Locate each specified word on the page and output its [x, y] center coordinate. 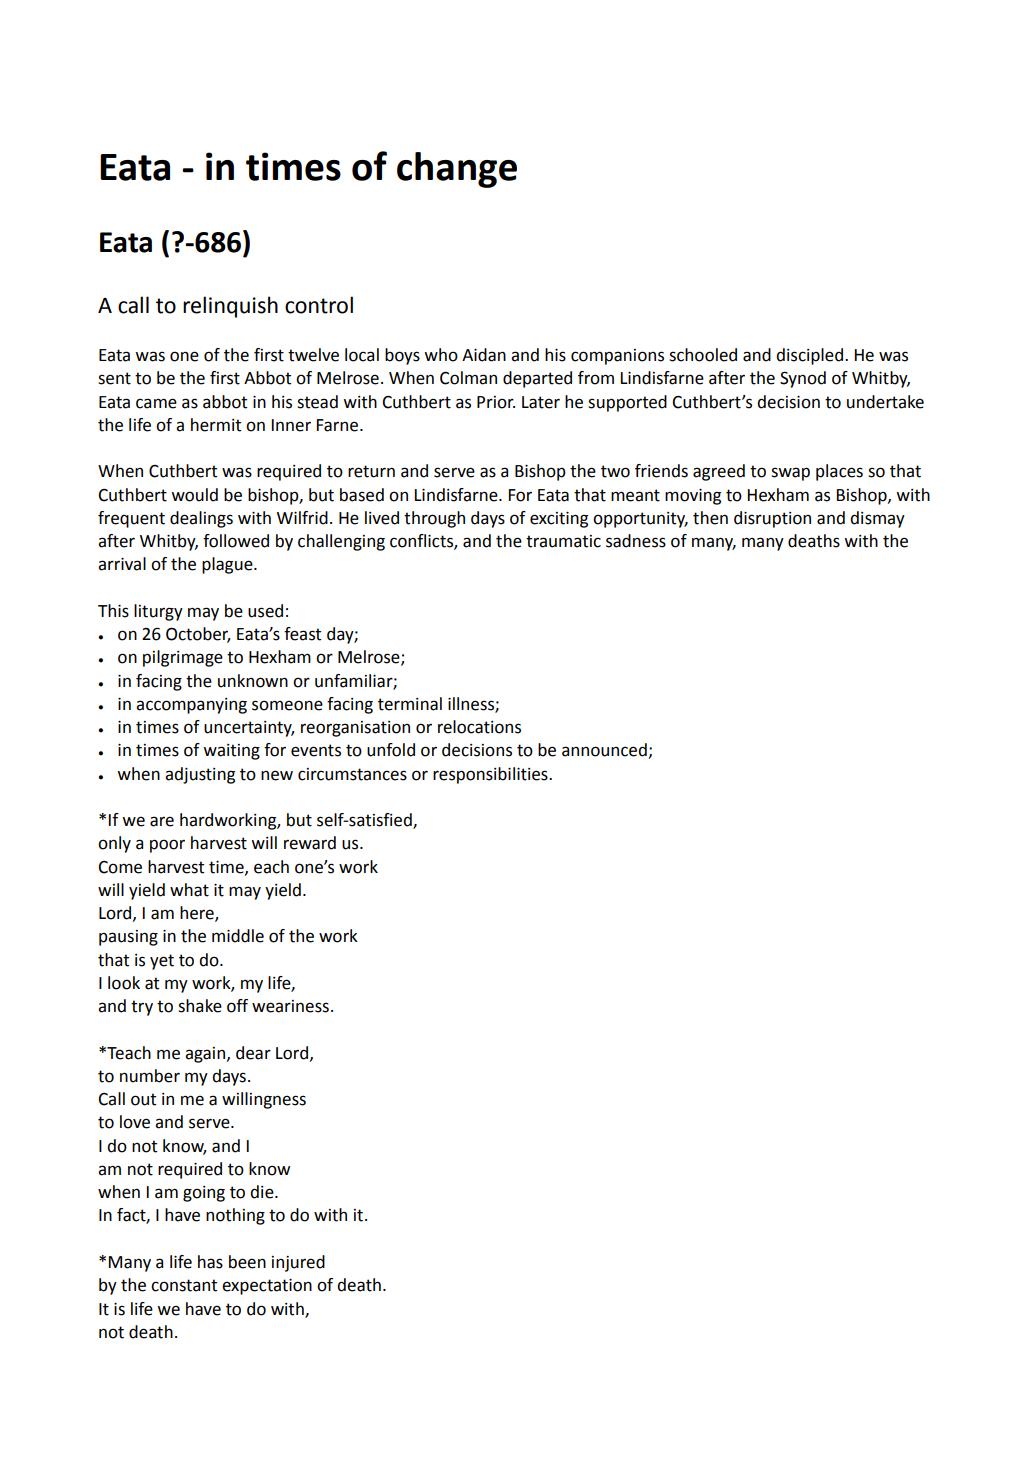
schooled [703, 355]
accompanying [191, 706]
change [457, 170]
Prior [496, 402]
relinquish [230, 307]
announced [605, 751]
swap [790, 474]
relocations [479, 727]
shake [200, 1006]
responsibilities [491, 775]
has [210, 1262]
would [194, 495]
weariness [290, 1006]
